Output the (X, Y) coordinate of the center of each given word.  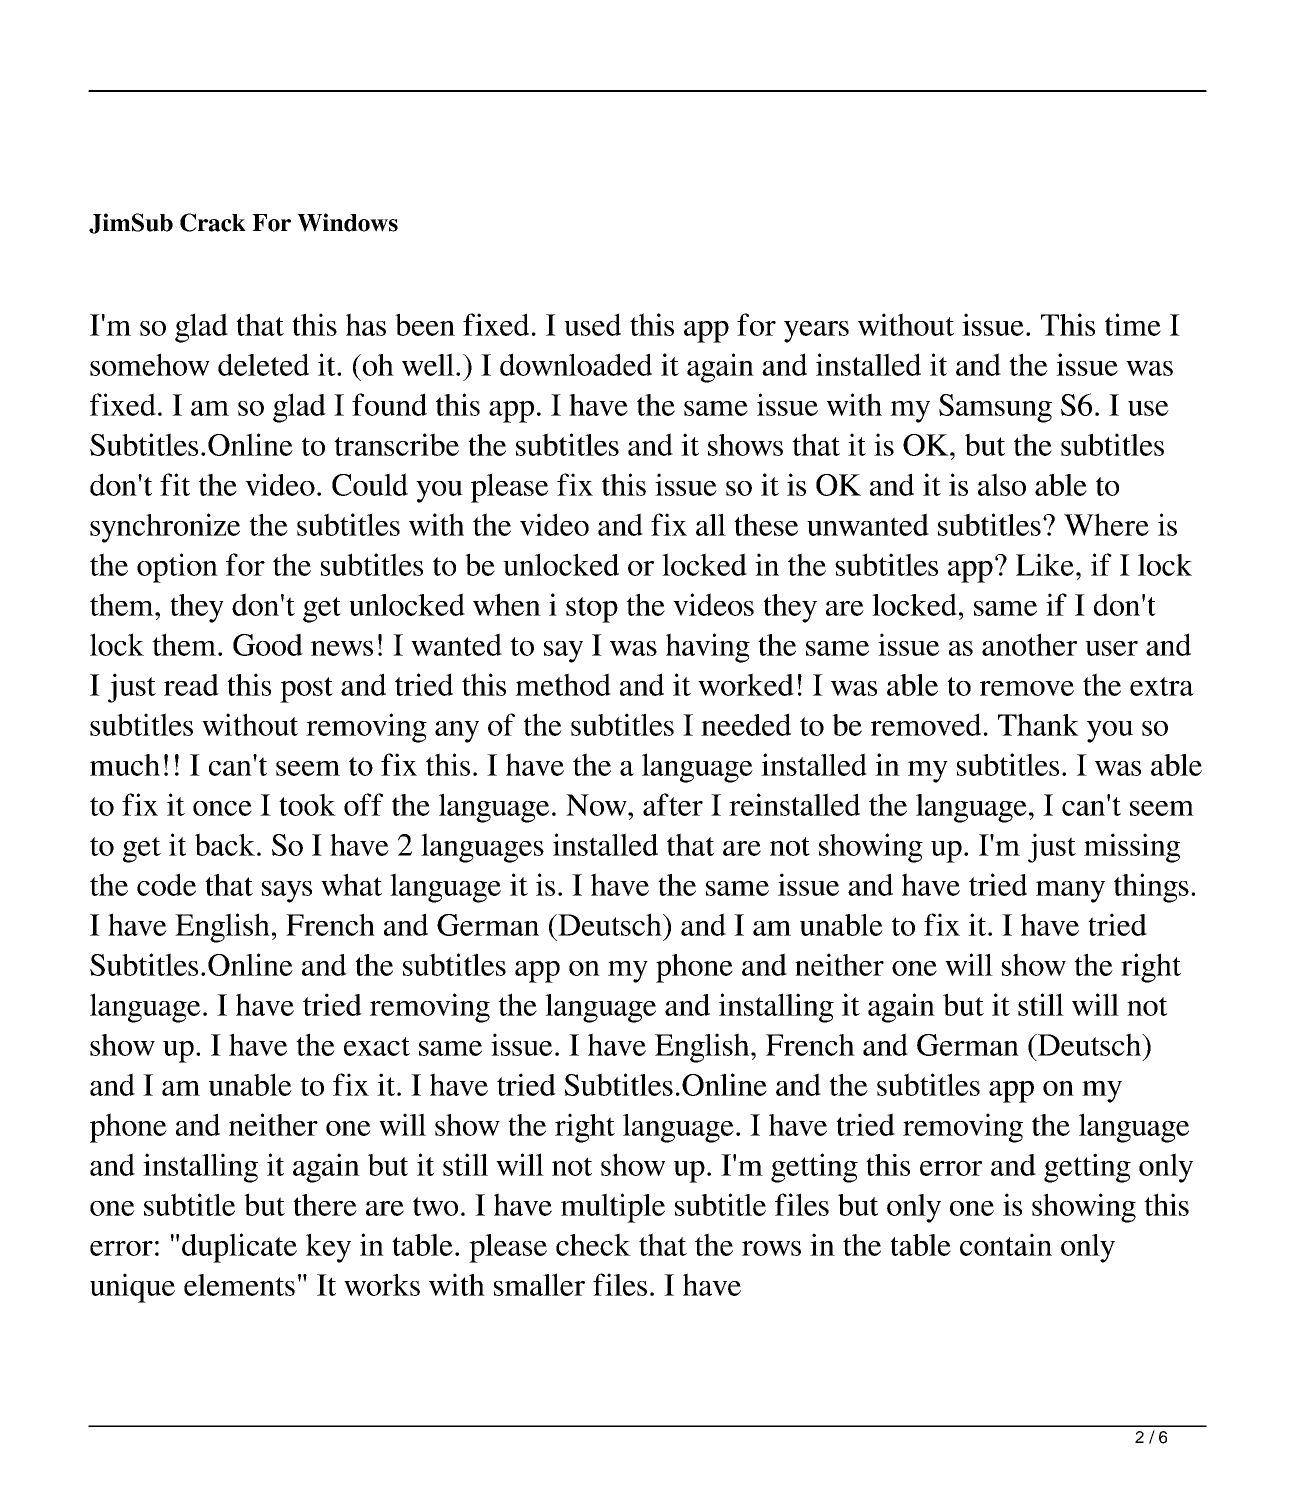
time (1133, 324)
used (592, 324)
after (673, 804)
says (287, 892)
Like (1045, 564)
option (177, 568)
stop (592, 610)
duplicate (239, 1248)
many (1070, 892)
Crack (213, 222)
